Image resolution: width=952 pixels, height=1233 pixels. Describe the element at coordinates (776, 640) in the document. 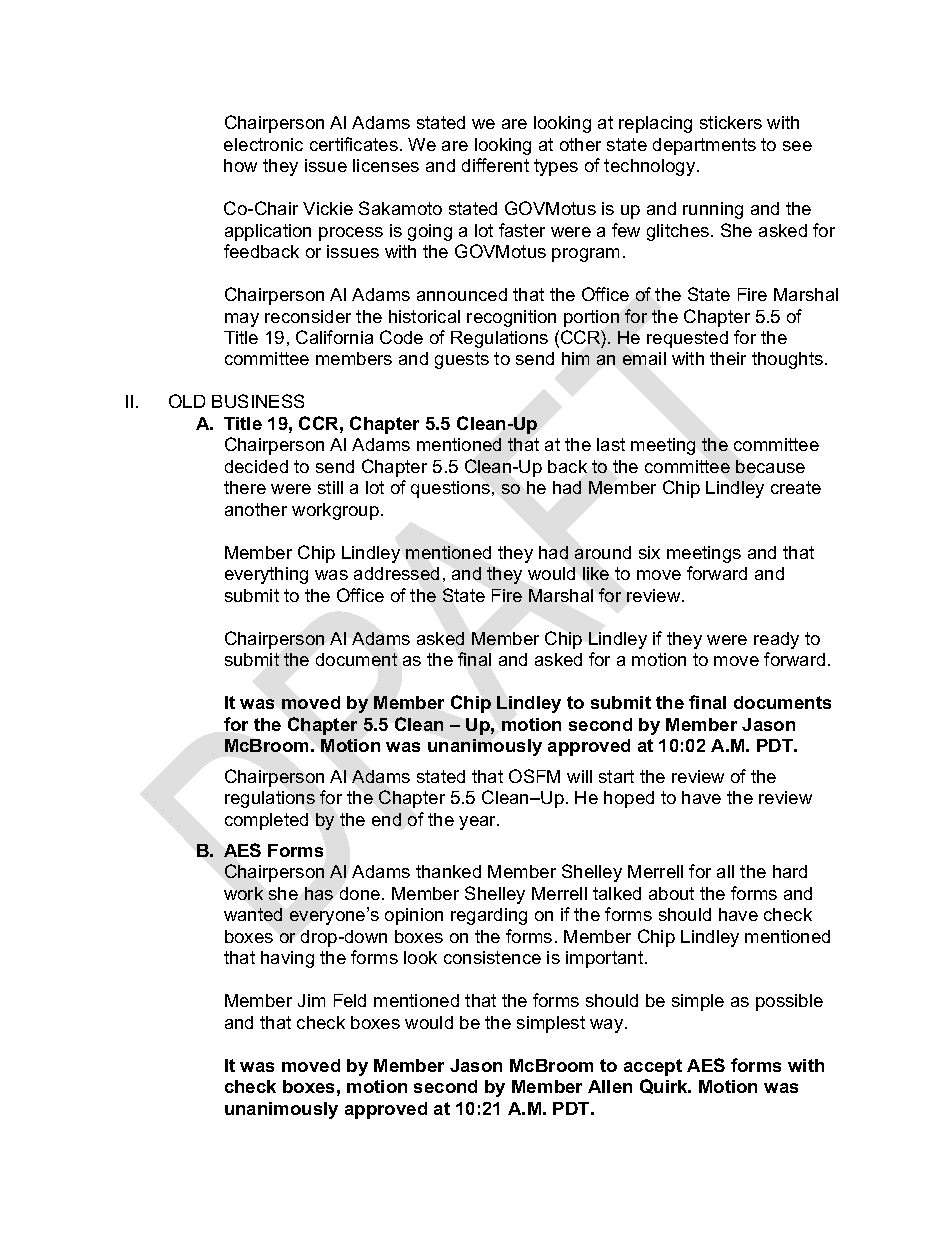

I see `ready` at that location.
